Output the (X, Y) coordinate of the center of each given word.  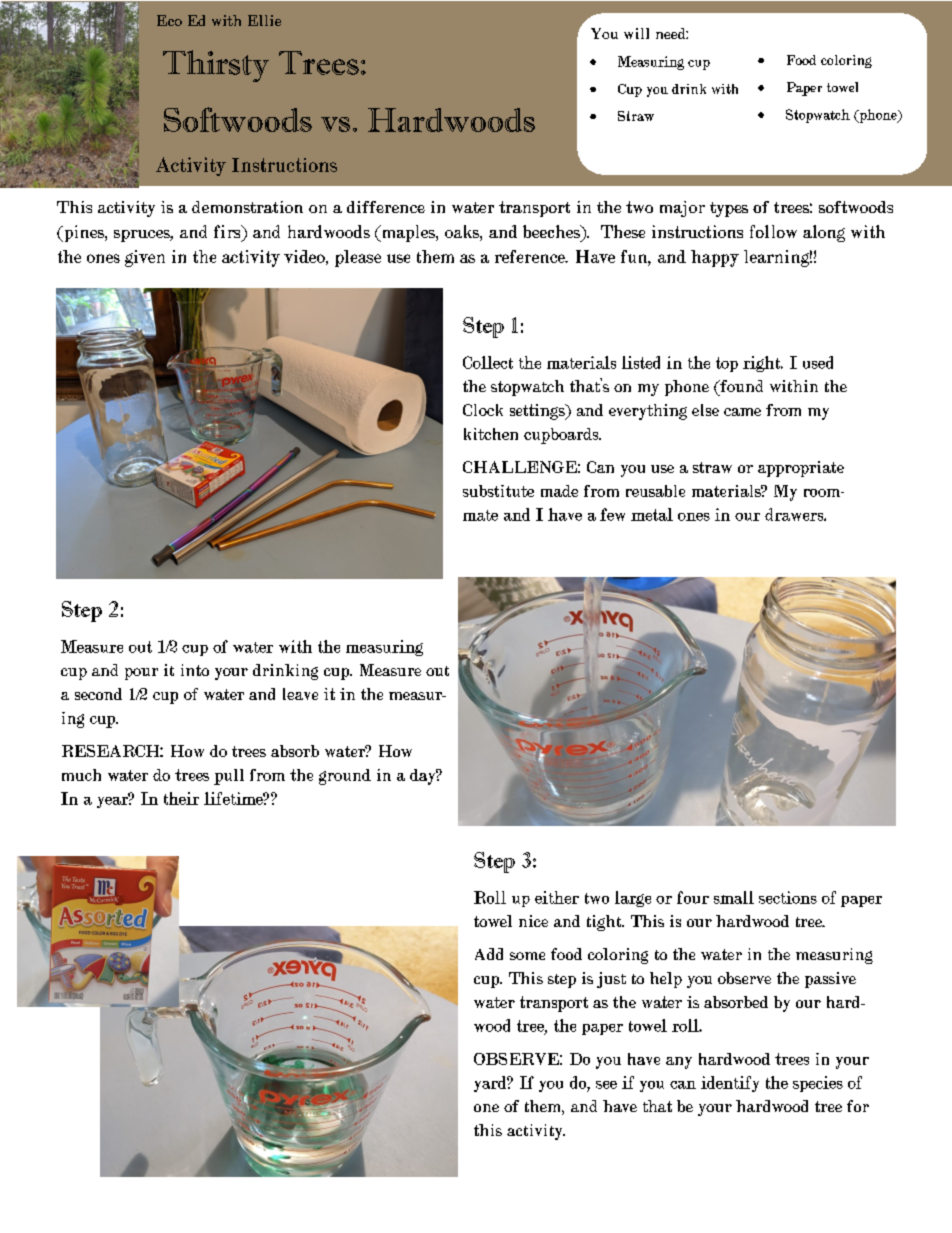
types (729, 209)
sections (788, 897)
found (740, 386)
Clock (483, 410)
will (636, 33)
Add (489, 954)
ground (345, 777)
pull (229, 777)
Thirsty (216, 66)
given (145, 258)
